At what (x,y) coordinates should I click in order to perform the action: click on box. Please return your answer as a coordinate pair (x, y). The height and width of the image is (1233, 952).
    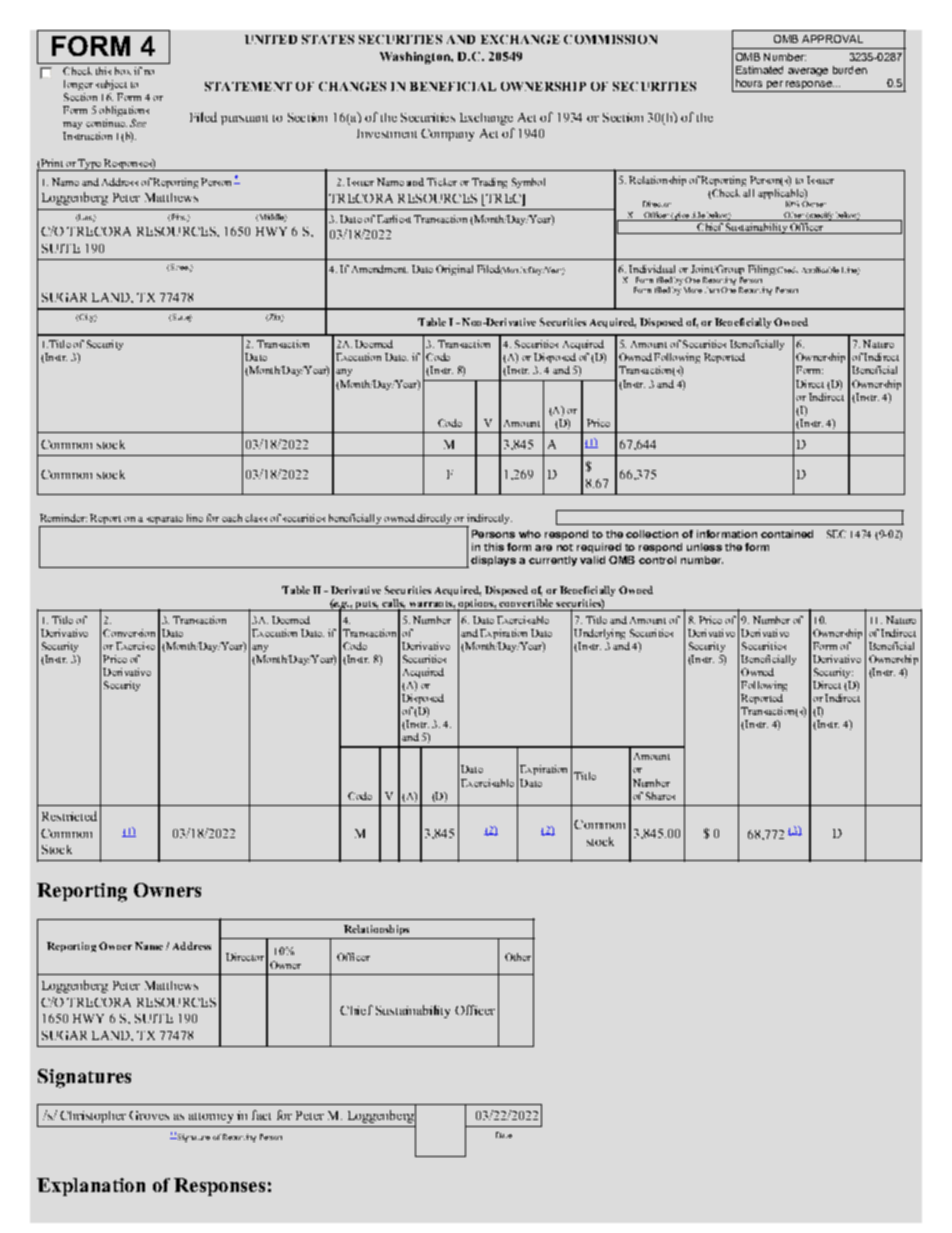
    Looking at the image, I should click on (123, 71).
